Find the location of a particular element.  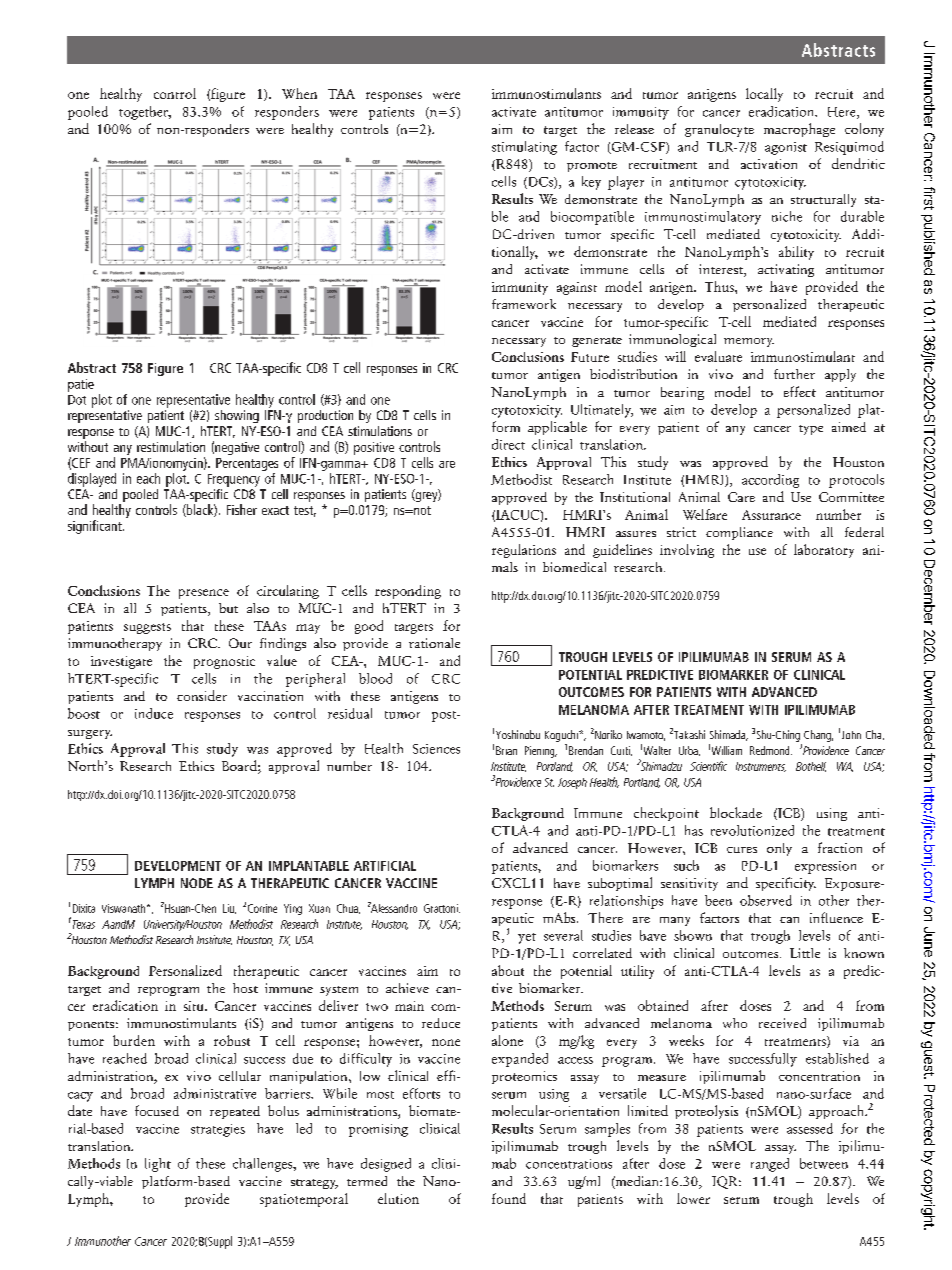

rationale is located at coordinates (434, 643).
